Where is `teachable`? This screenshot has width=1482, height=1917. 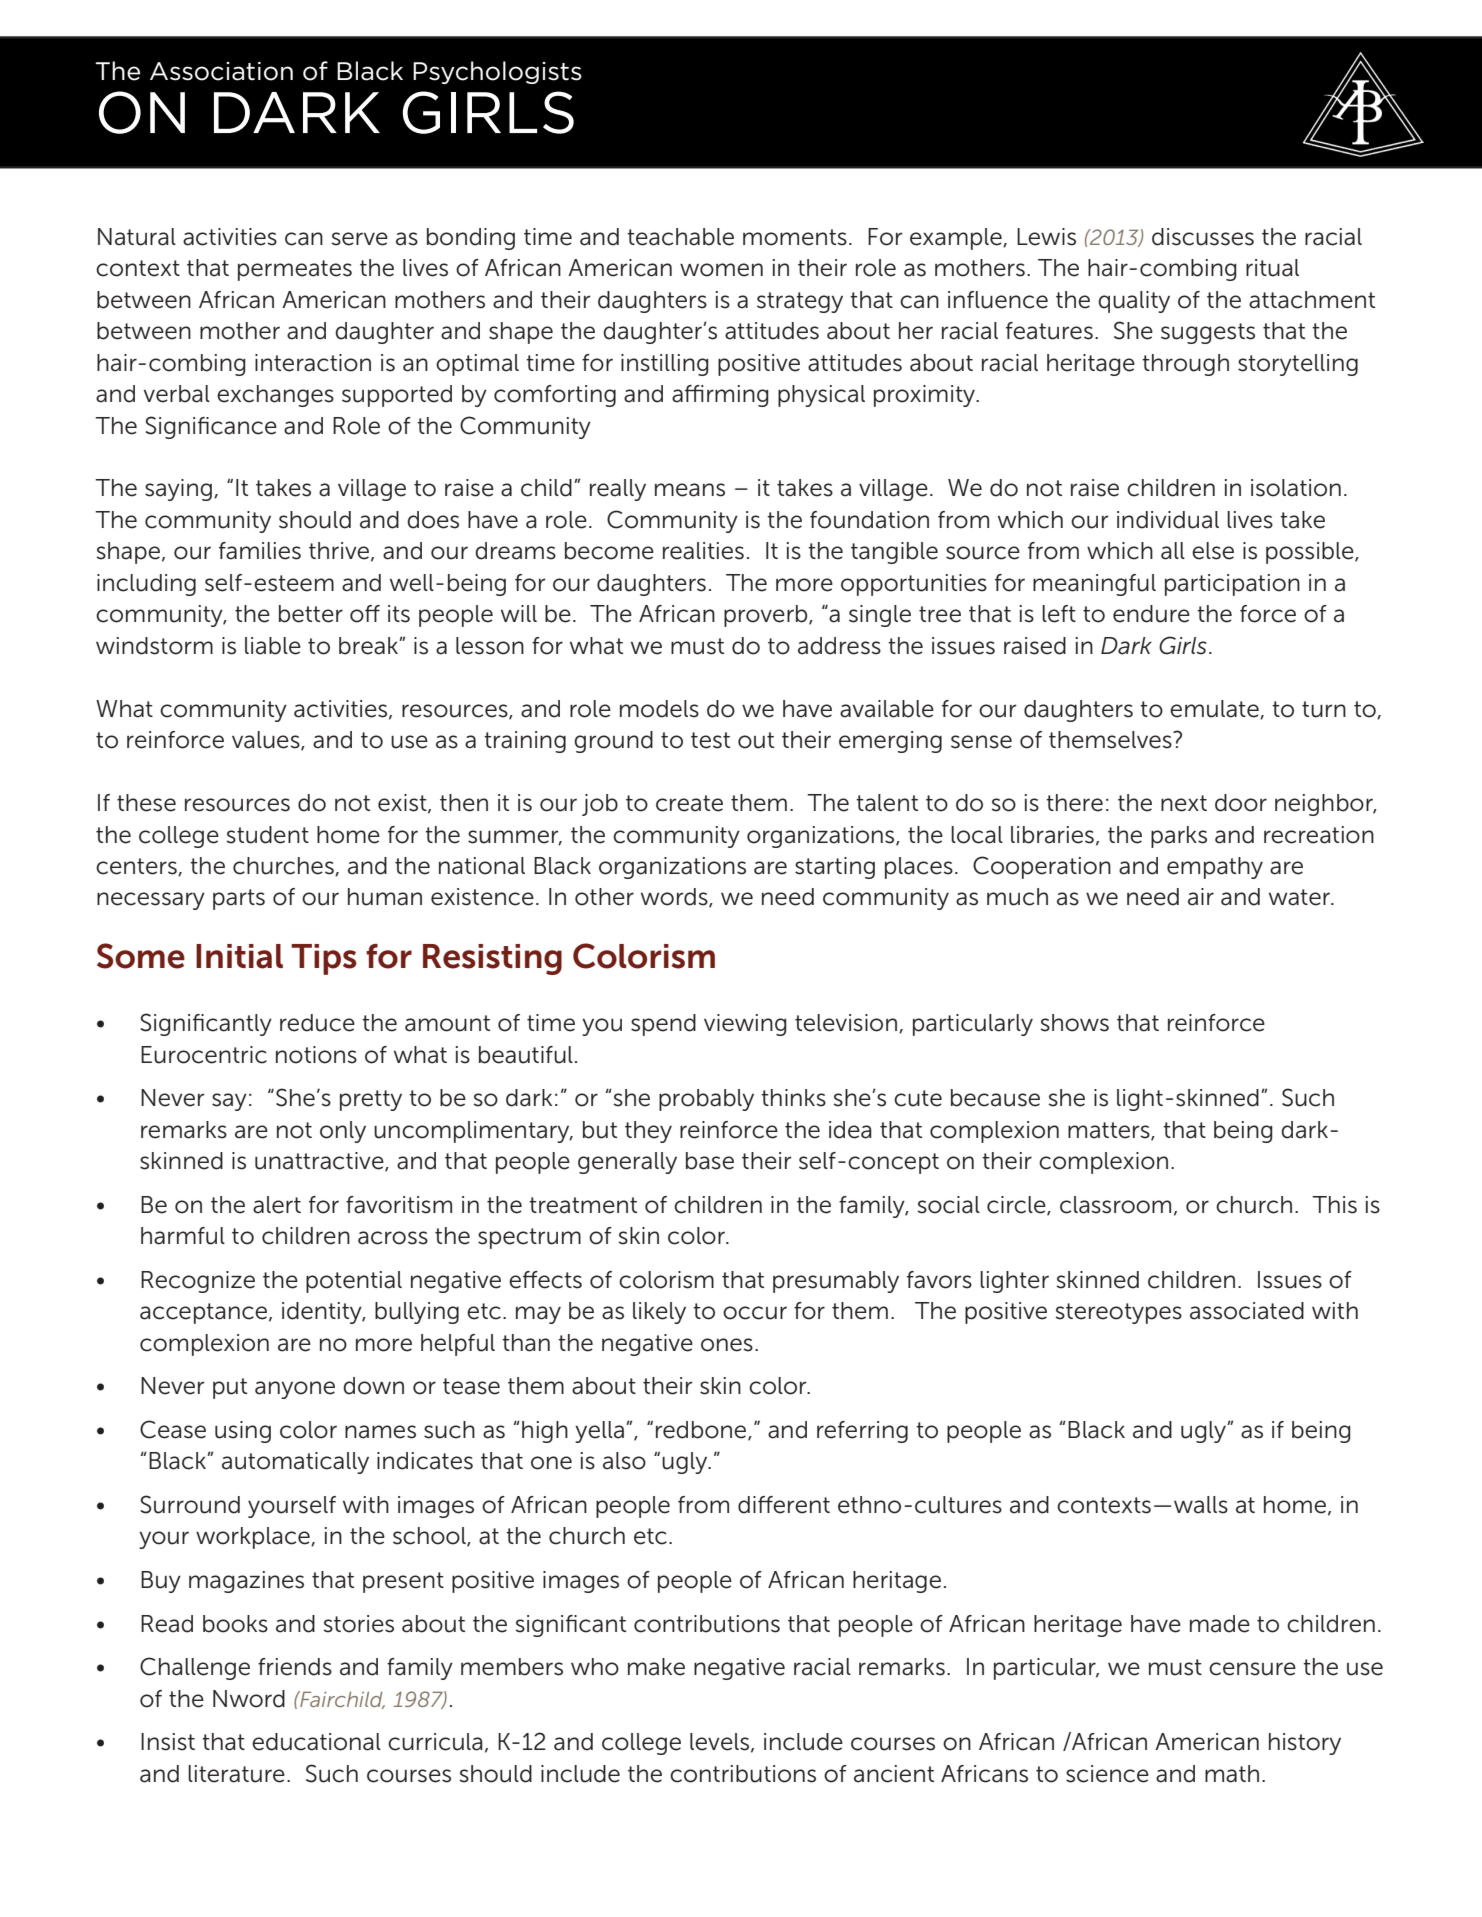 teachable is located at coordinates (680, 237).
